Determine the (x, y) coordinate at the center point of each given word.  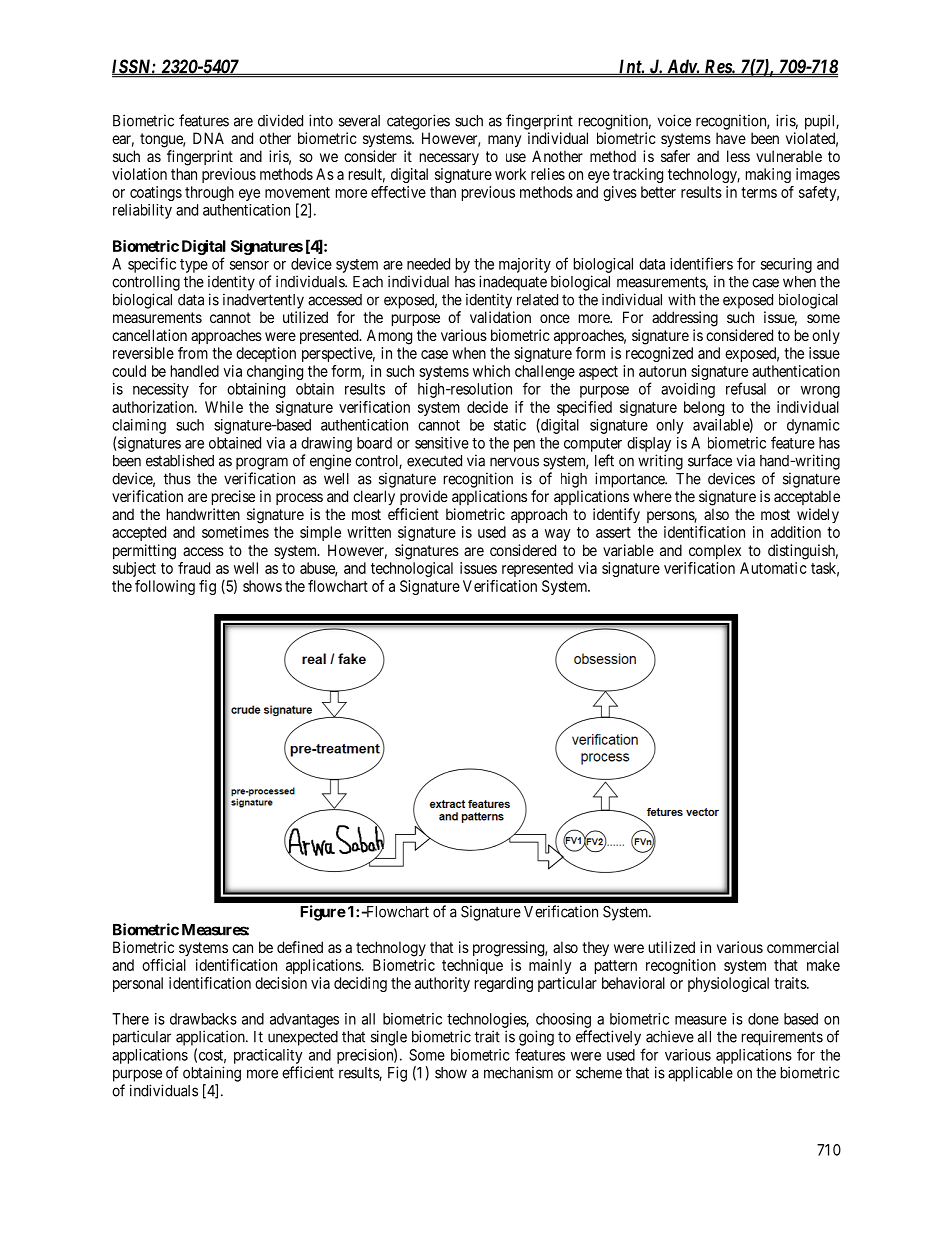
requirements (782, 1038)
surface (710, 460)
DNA (208, 138)
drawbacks (203, 1019)
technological (412, 569)
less (738, 156)
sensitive (442, 443)
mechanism (518, 1072)
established (180, 460)
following (165, 587)
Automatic (773, 568)
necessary (449, 159)
